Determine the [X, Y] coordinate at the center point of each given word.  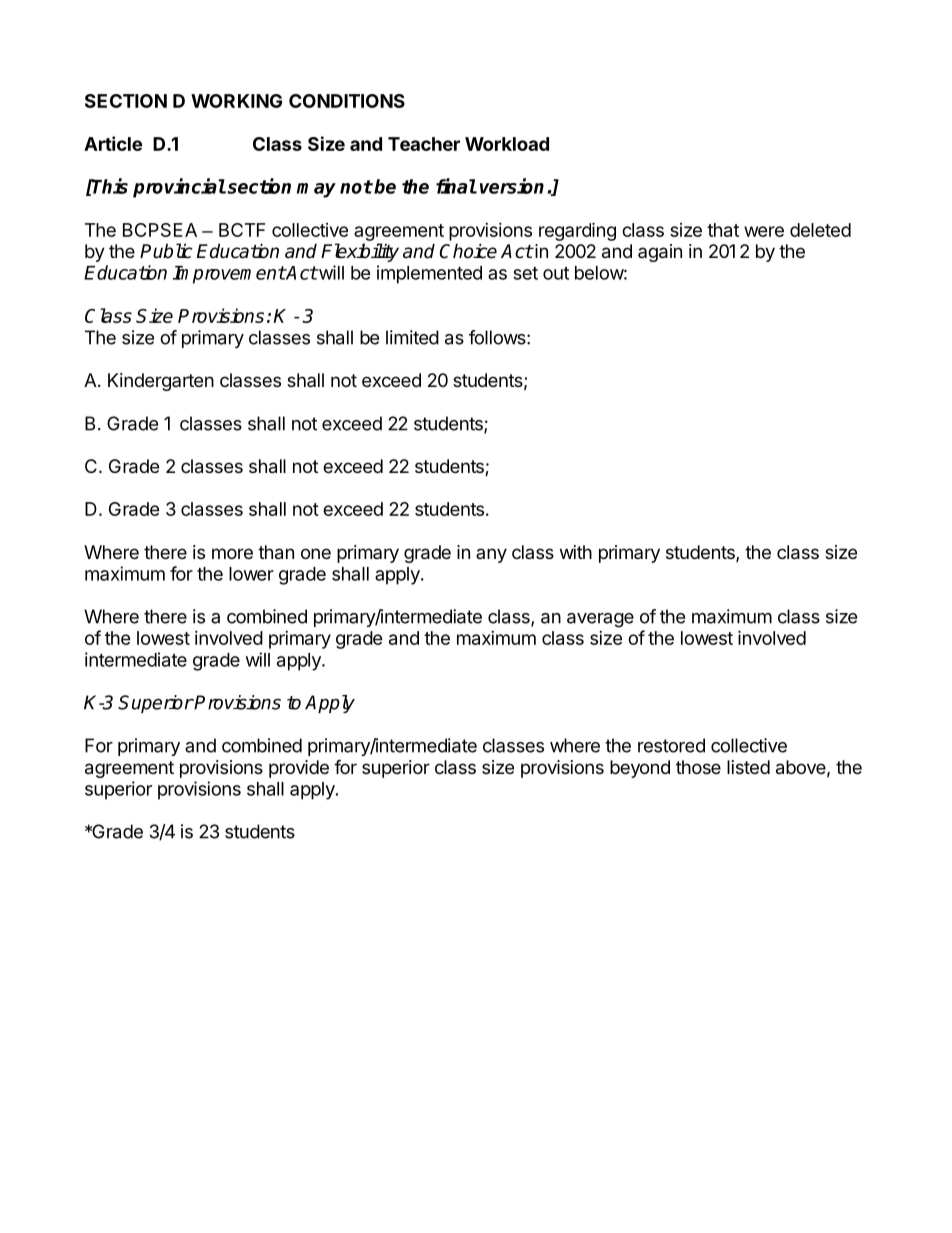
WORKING [236, 101]
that [723, 230]
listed [748, 767]
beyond [640, 769]
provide [299, 769]
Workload [507, 144]
